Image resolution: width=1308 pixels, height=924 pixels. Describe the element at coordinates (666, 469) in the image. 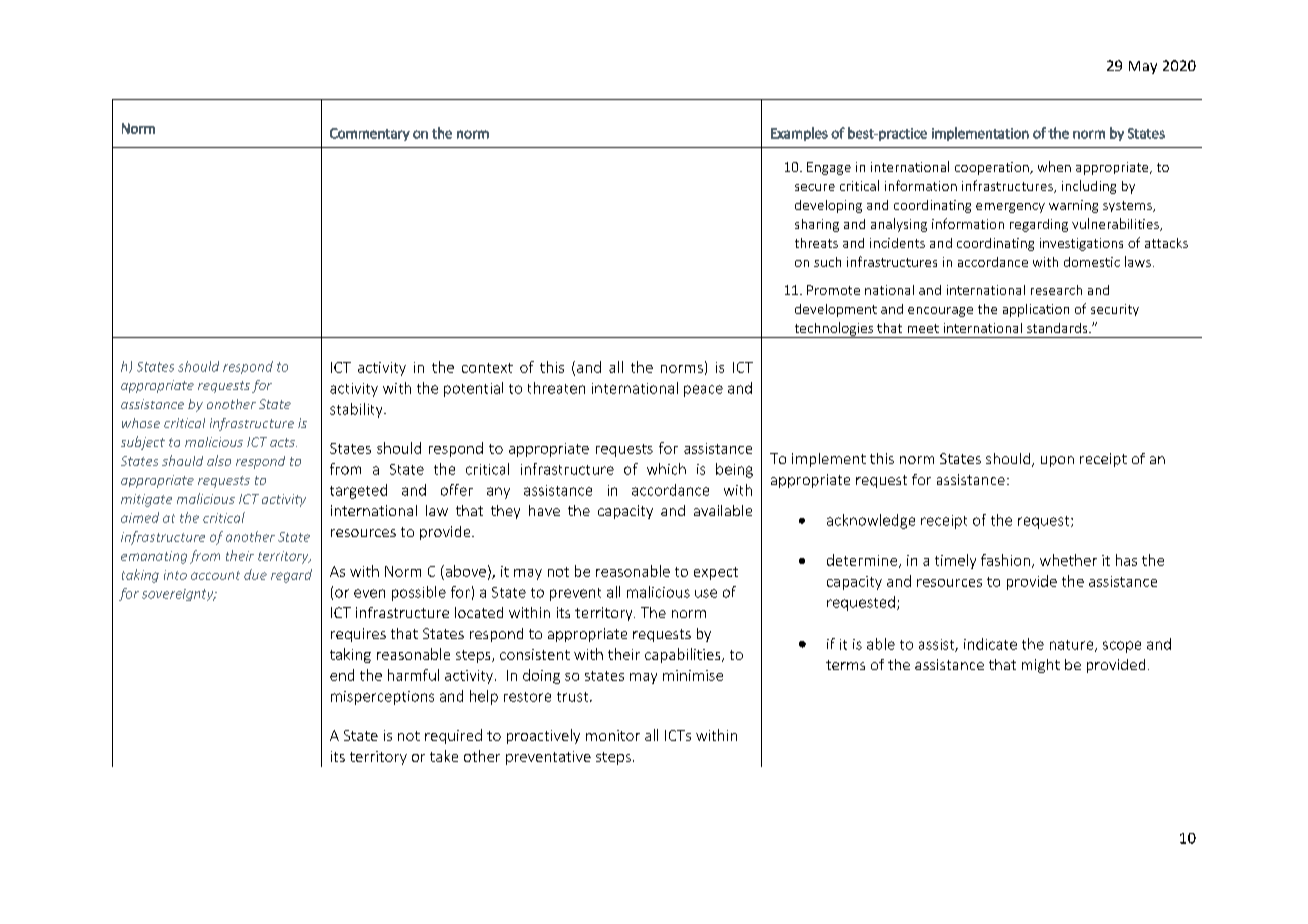

I see `which` at that location.
